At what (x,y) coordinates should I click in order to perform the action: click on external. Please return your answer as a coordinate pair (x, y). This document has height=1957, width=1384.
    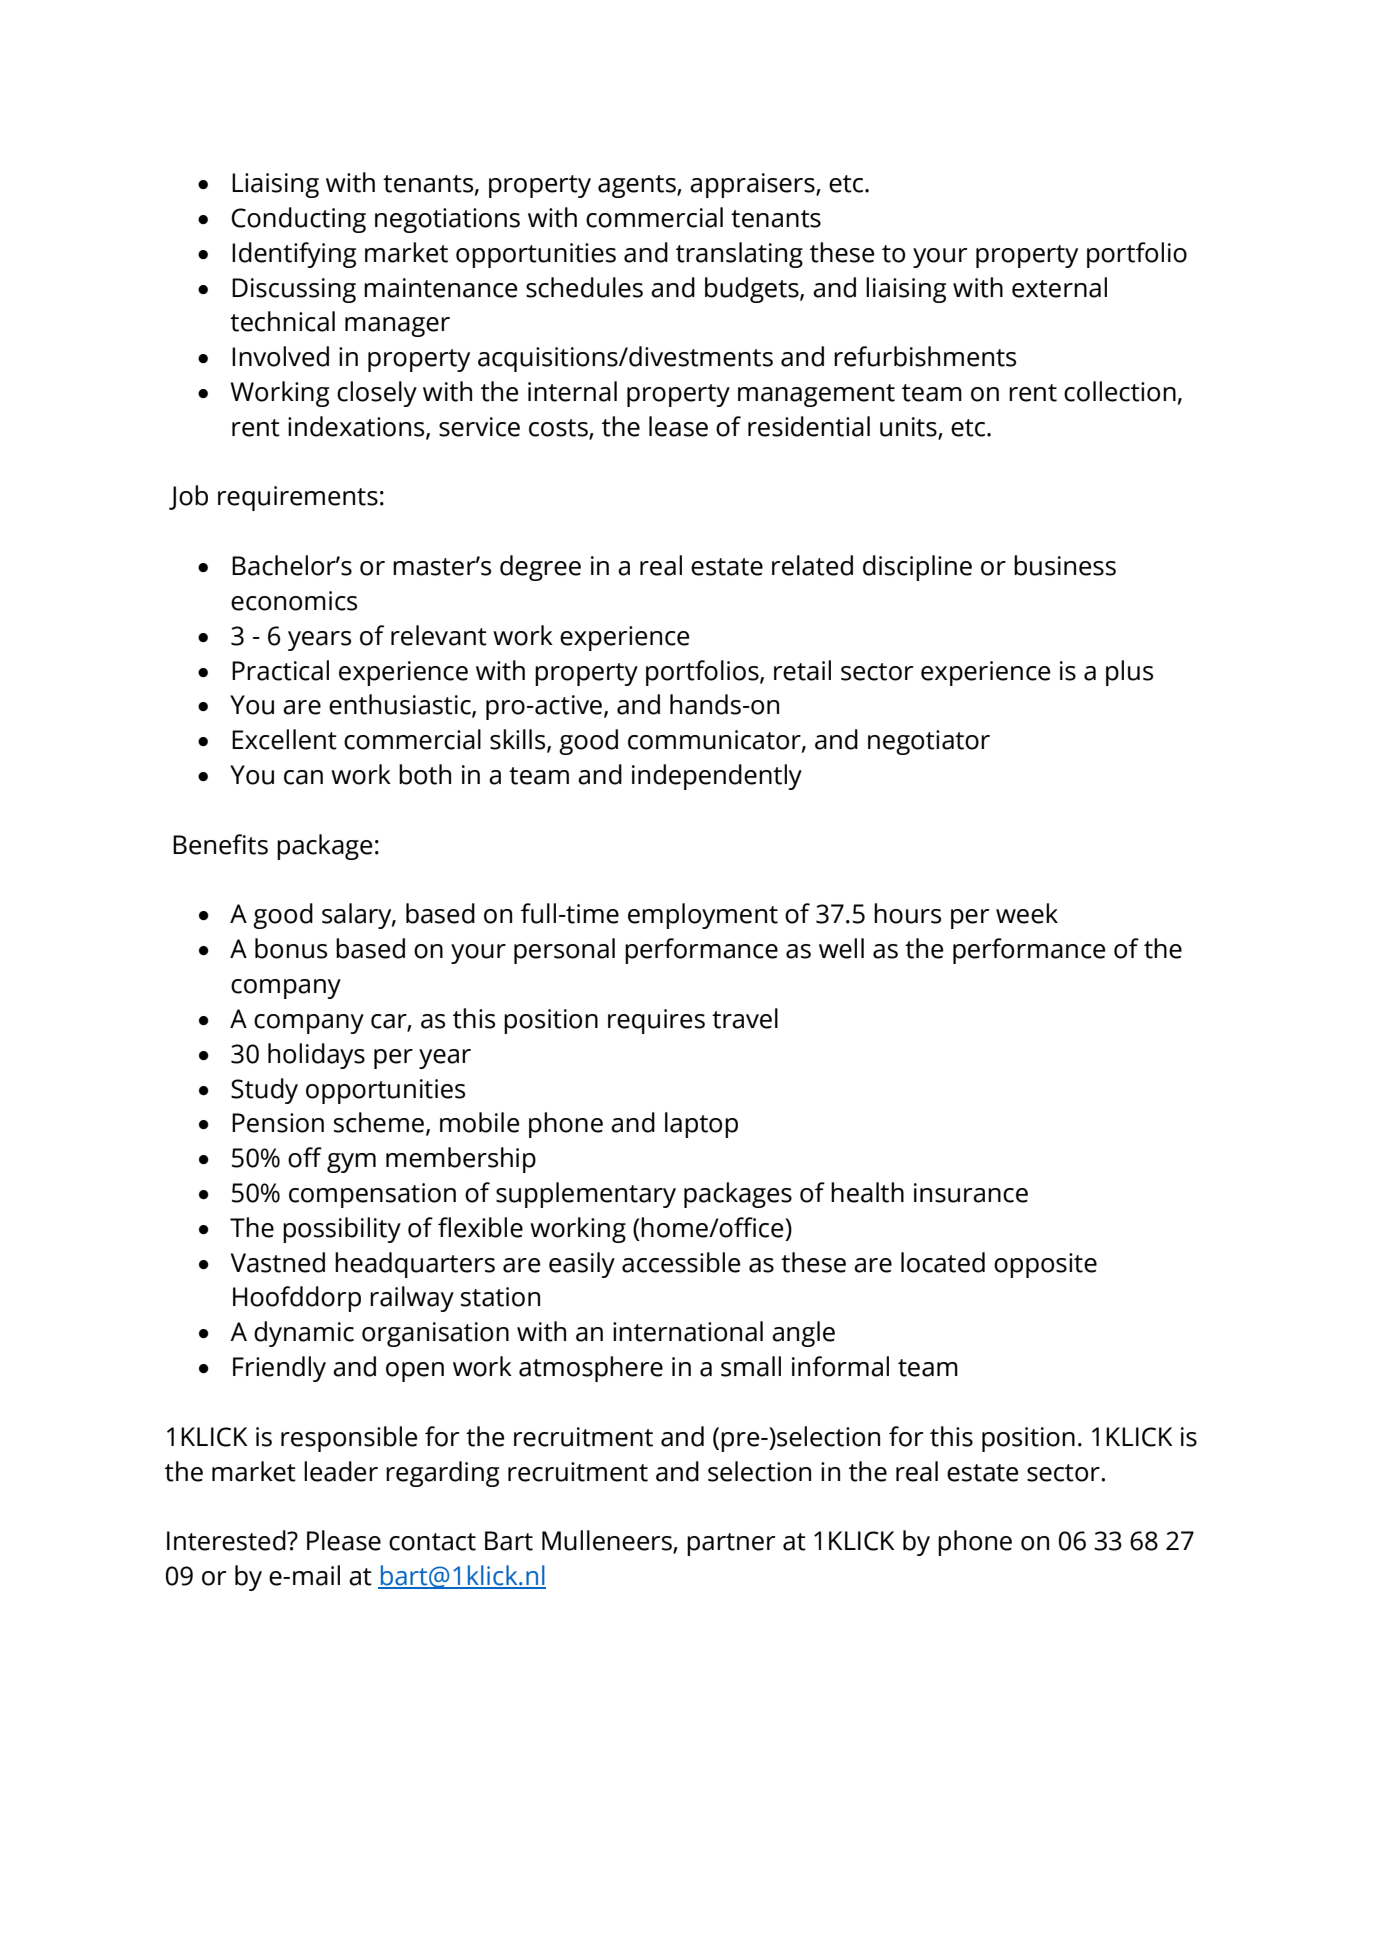
    Looking at the image, I should click on (1059, 287).
